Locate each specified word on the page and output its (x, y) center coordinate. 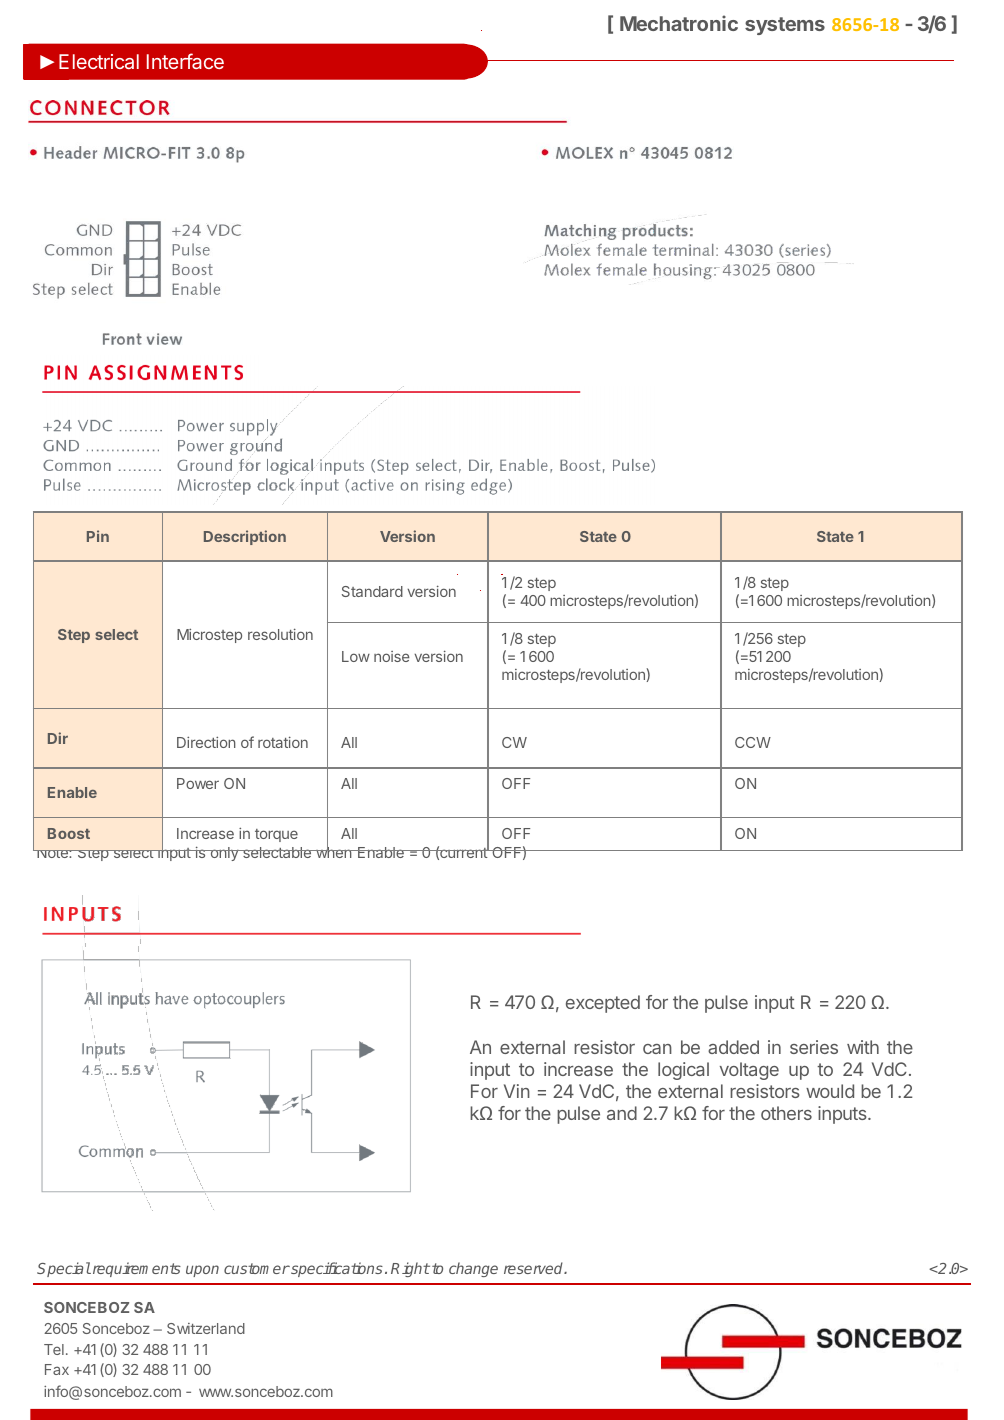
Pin (98, 536)
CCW (753, 742)
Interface (185, 61)
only (224, 854)
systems (785, 26)
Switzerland (206, 1328)
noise (392, 656)
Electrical (99, 61)
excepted (603, 1004)
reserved (535, 1268)
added (733, 1047)
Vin (517, 1091)
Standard (372, 591)
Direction (206, 742)
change (473, 1269)
